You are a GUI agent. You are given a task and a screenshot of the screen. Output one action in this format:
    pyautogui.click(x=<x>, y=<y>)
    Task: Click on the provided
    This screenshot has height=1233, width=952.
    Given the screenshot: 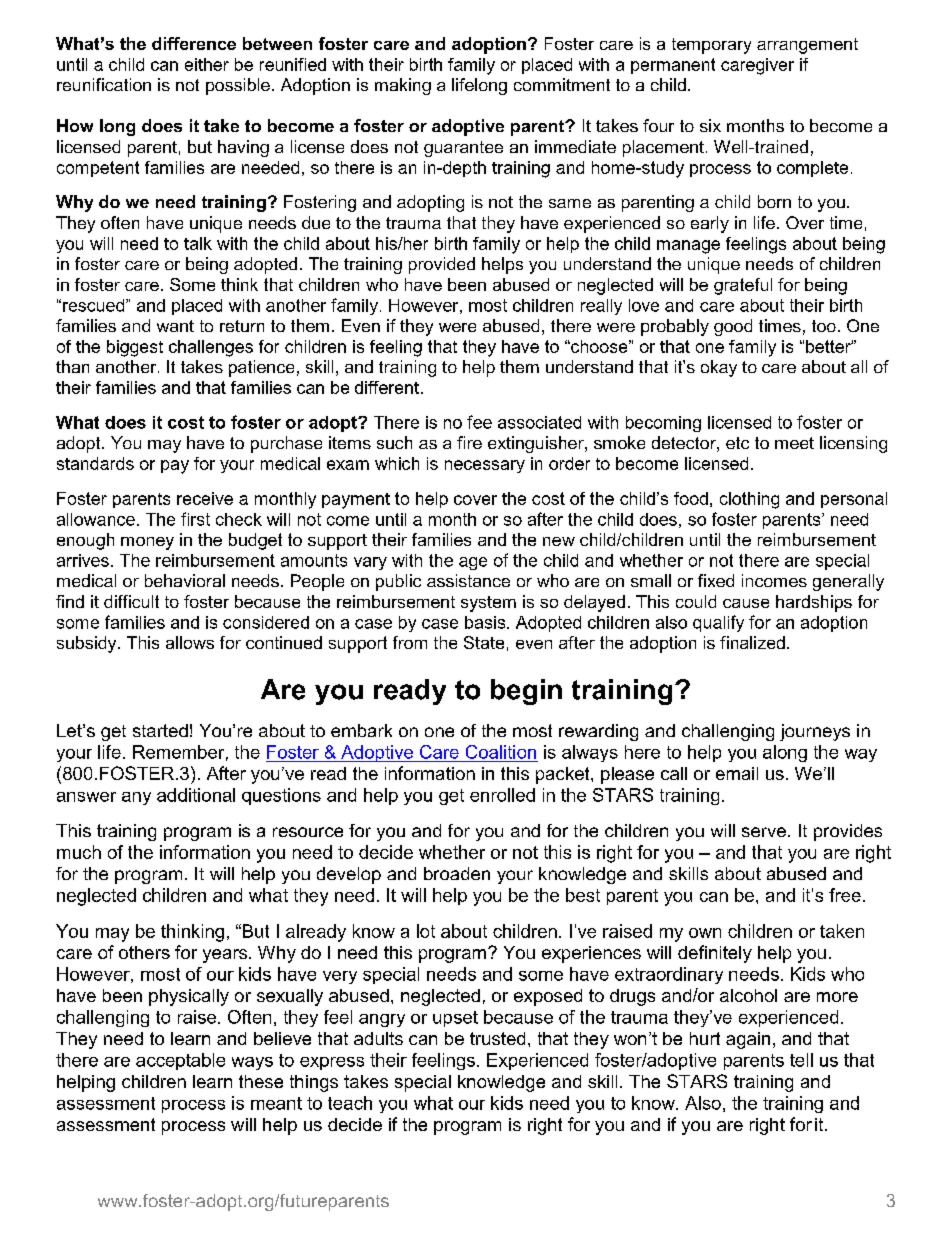 What is the action you would take?
    pyautogui.click(x=442, y=265)
